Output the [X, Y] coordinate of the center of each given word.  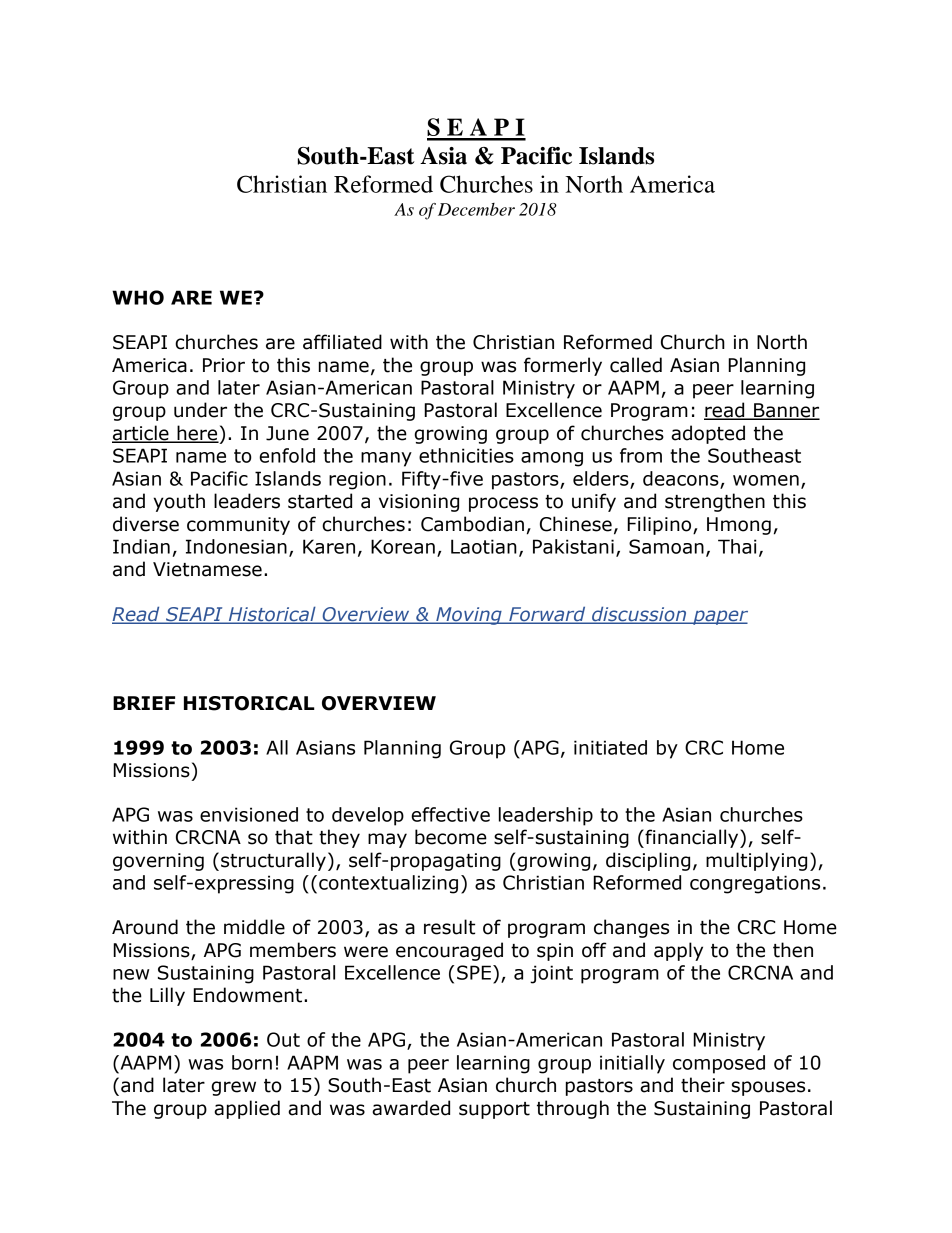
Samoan [666, 546]
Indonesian [236, 546]
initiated [610, 747]
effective [450, 814]
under [200, 410]
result [449, 927]
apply [678, 951]
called [636, 365]
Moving [469, 616]
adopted [708, 434]
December [476, 209]
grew [233, 1088]
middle [254, 927]
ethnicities [466, 455]
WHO [138, 297]
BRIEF [144, 703]
